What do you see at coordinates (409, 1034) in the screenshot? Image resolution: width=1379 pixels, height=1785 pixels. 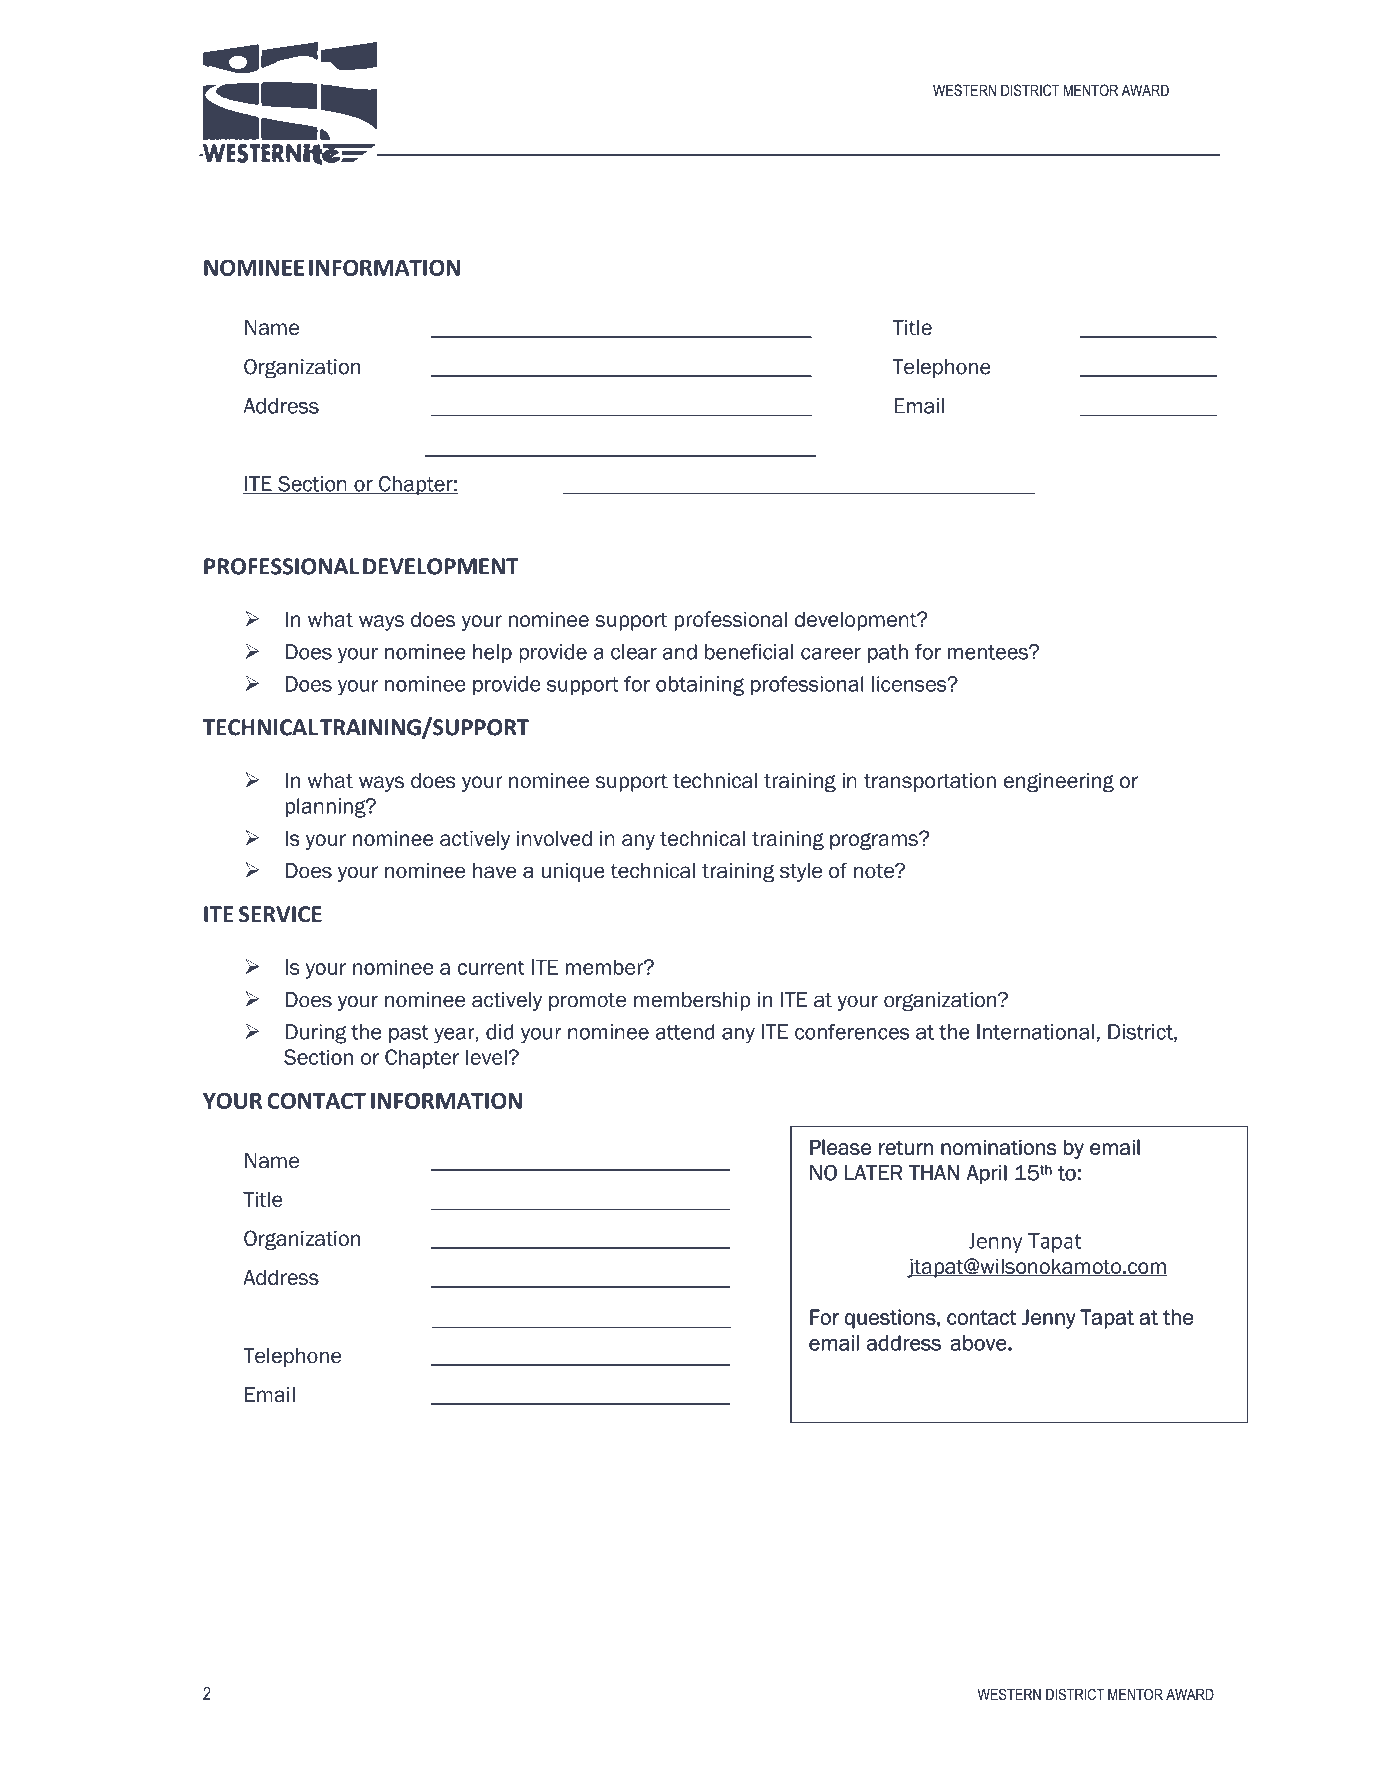 I see `past` at bounding box center [409, 1034].
